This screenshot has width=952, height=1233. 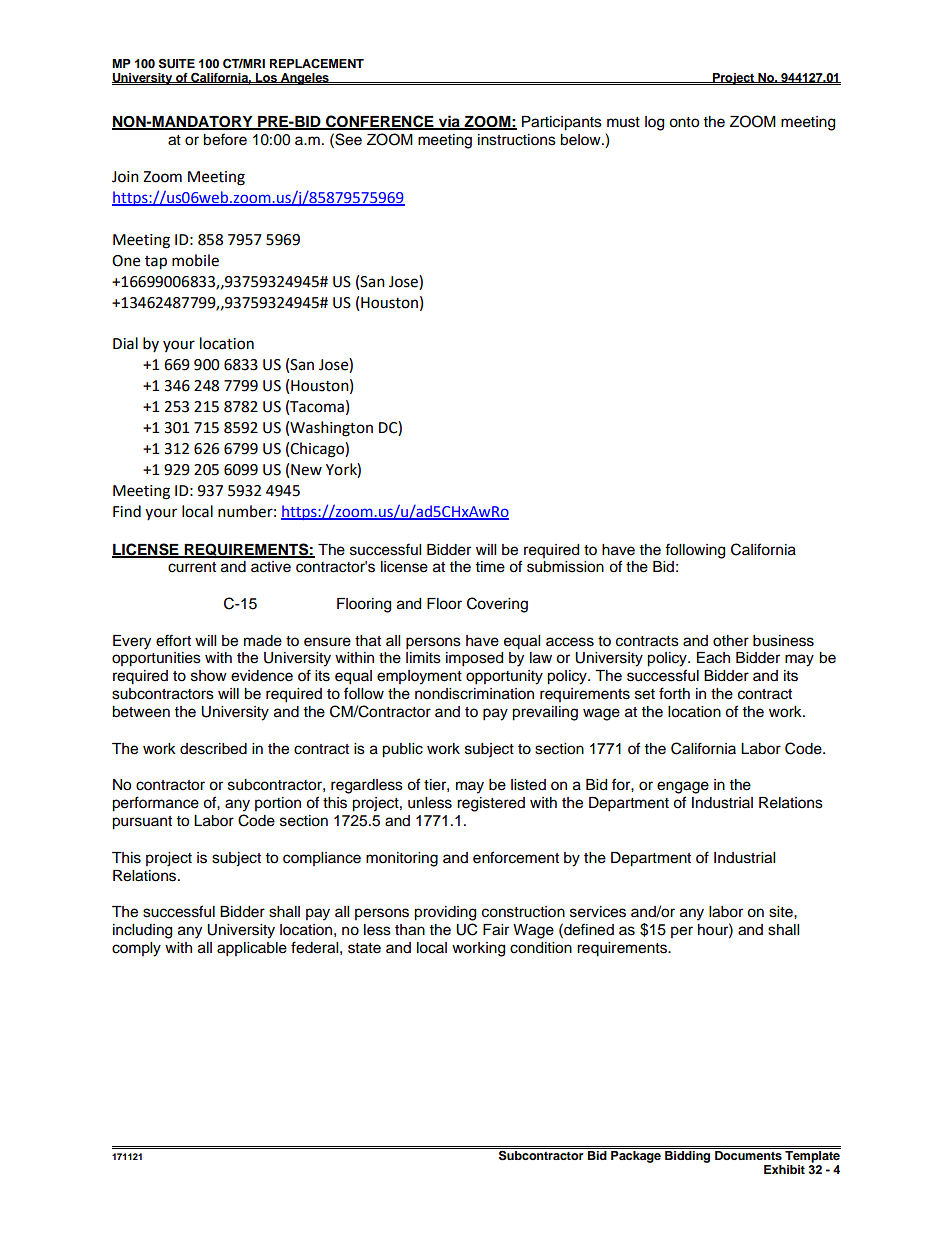 I want to click on forth, so click(x=674, y=693).
